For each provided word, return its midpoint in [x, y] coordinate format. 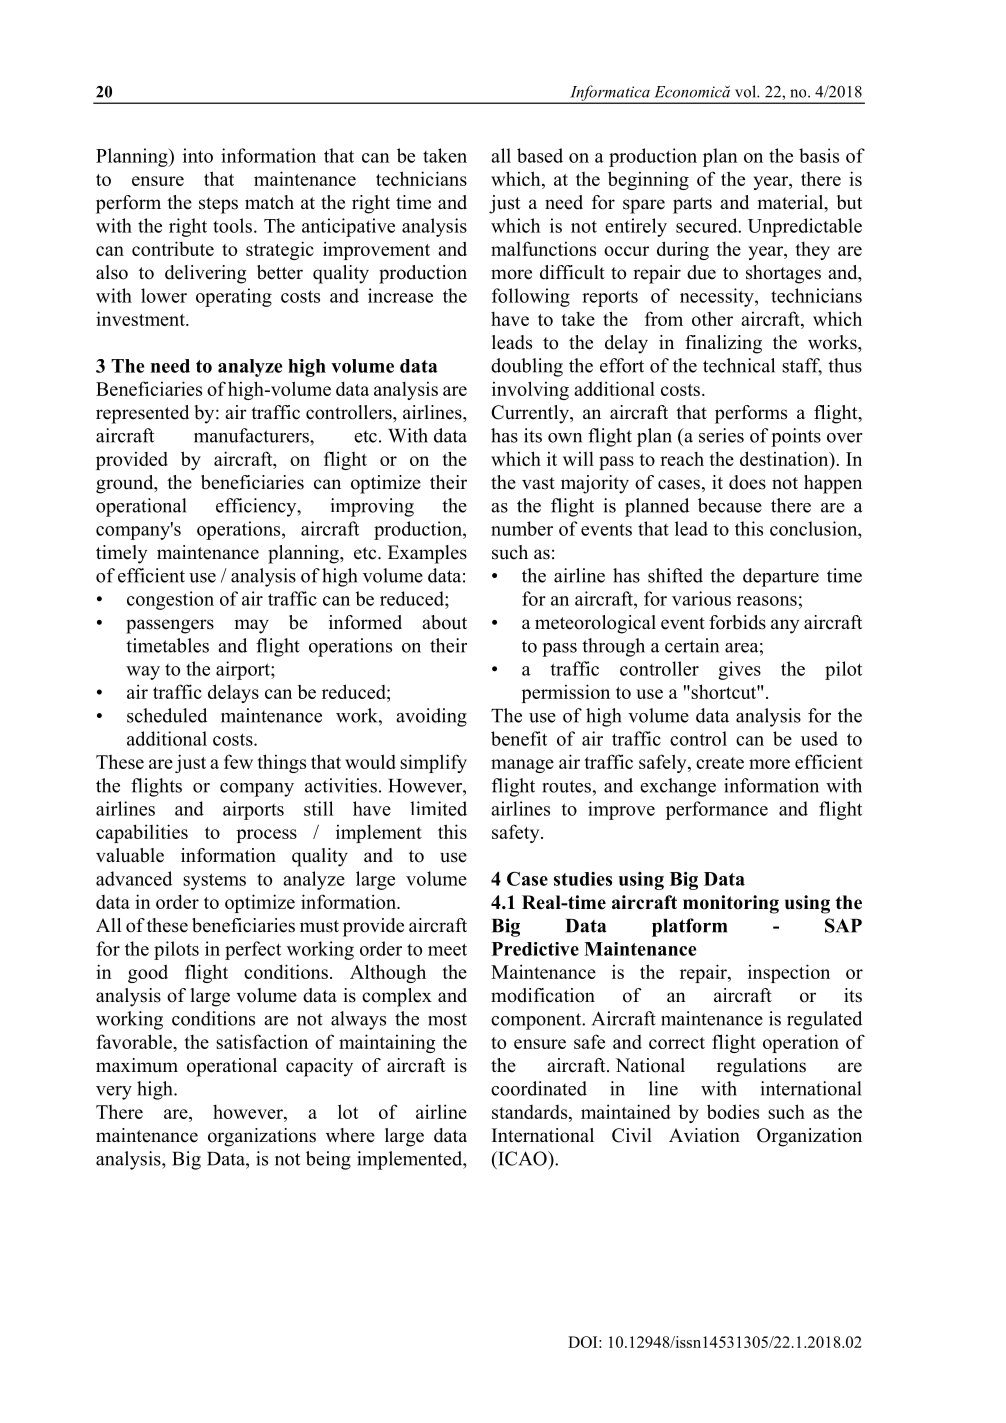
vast [538, 483]
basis [819, 155]
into [198, 155]
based [540, 155]
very [114, 1093]
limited [438, 808]
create [720, 763]
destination [785, 458]
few [238, 761]
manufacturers [252, 435]
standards [531, 1112]
